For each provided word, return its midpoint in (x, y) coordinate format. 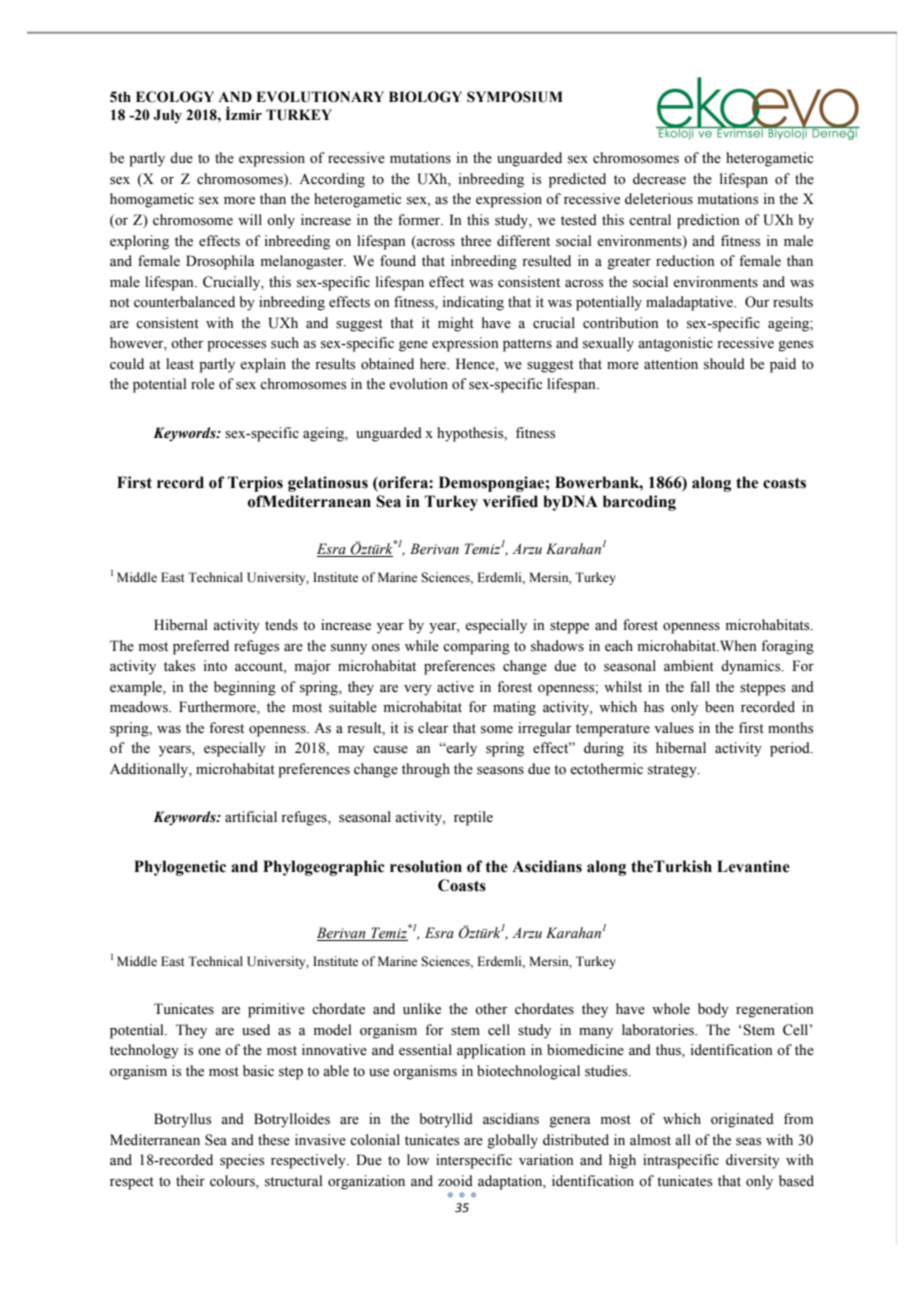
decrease (659, 179)
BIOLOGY (425, 97)
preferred (201, 647)
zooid (455, 1181)
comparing (476, 647)
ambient (689, 666)
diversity (753, 1161)
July (167, 116)
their (190, 1181)
